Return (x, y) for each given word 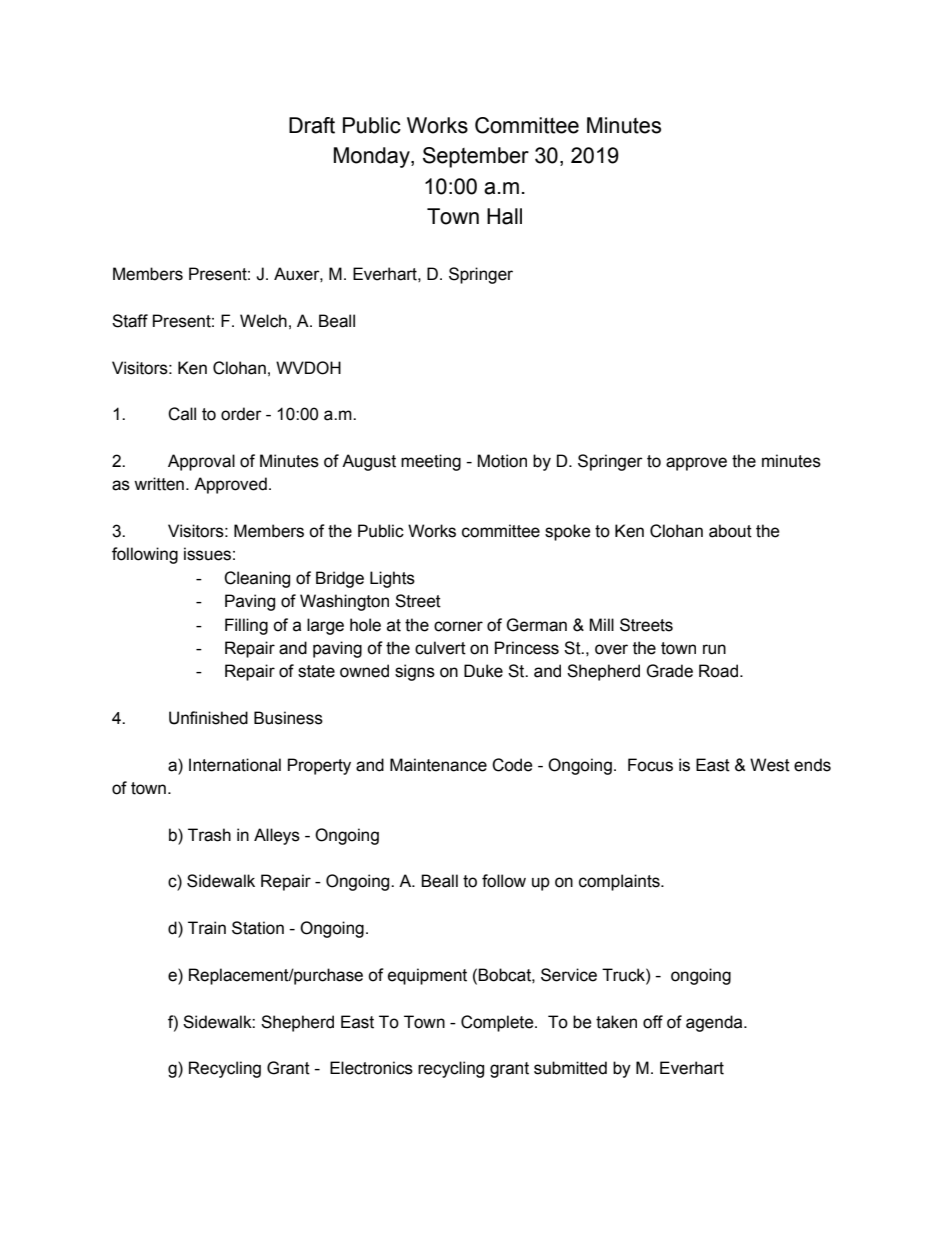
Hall (504, 216)
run (714, 649)
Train (207, 928)
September (476, 157)
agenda (715, 1023)
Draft (312, 125)
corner (458, 626)
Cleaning (257, 579)
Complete (498, 1023)
